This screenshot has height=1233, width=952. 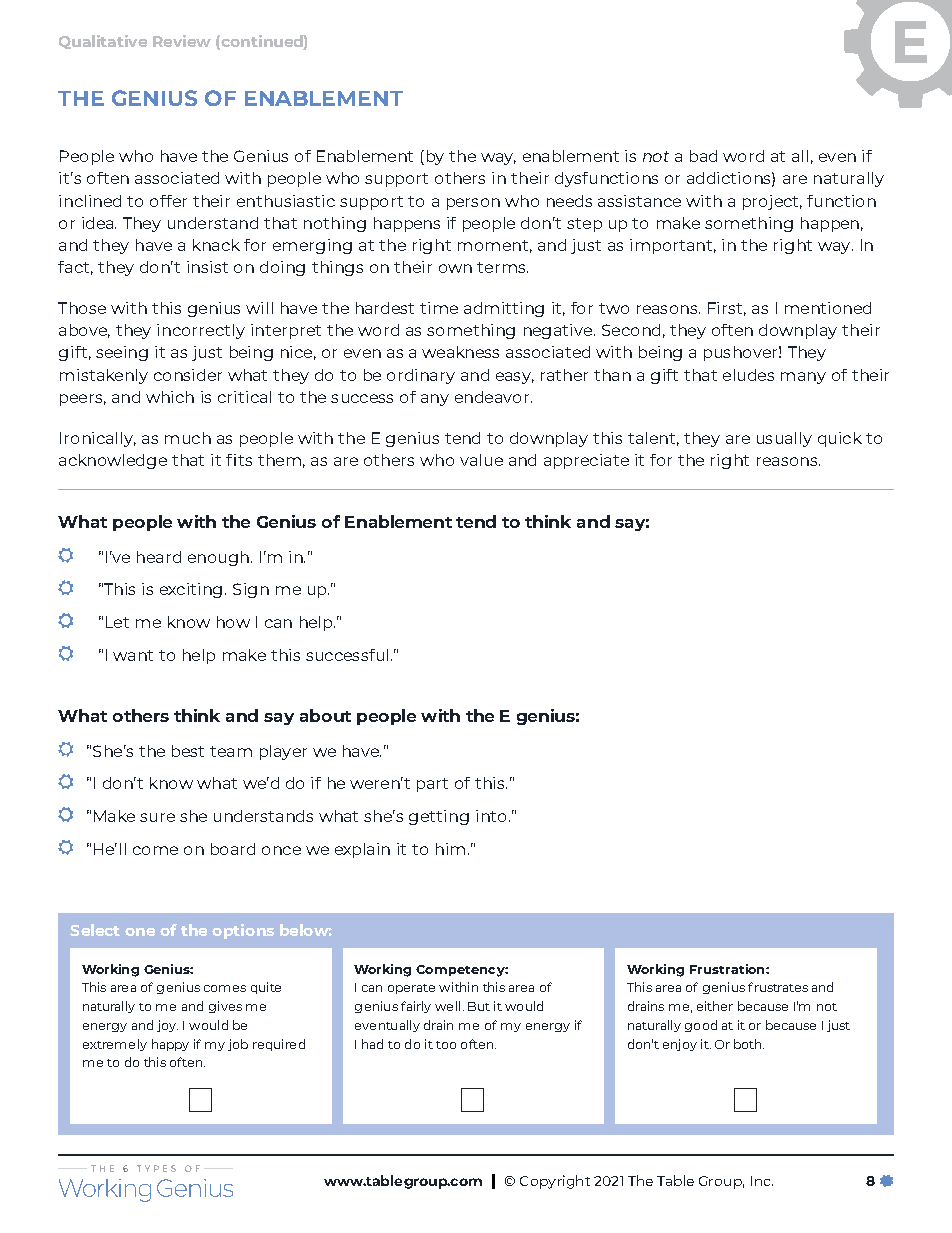 What do you see at coordinates (473, 204) in the screenshot?
I see `person` at bounding box center [473, 204].
